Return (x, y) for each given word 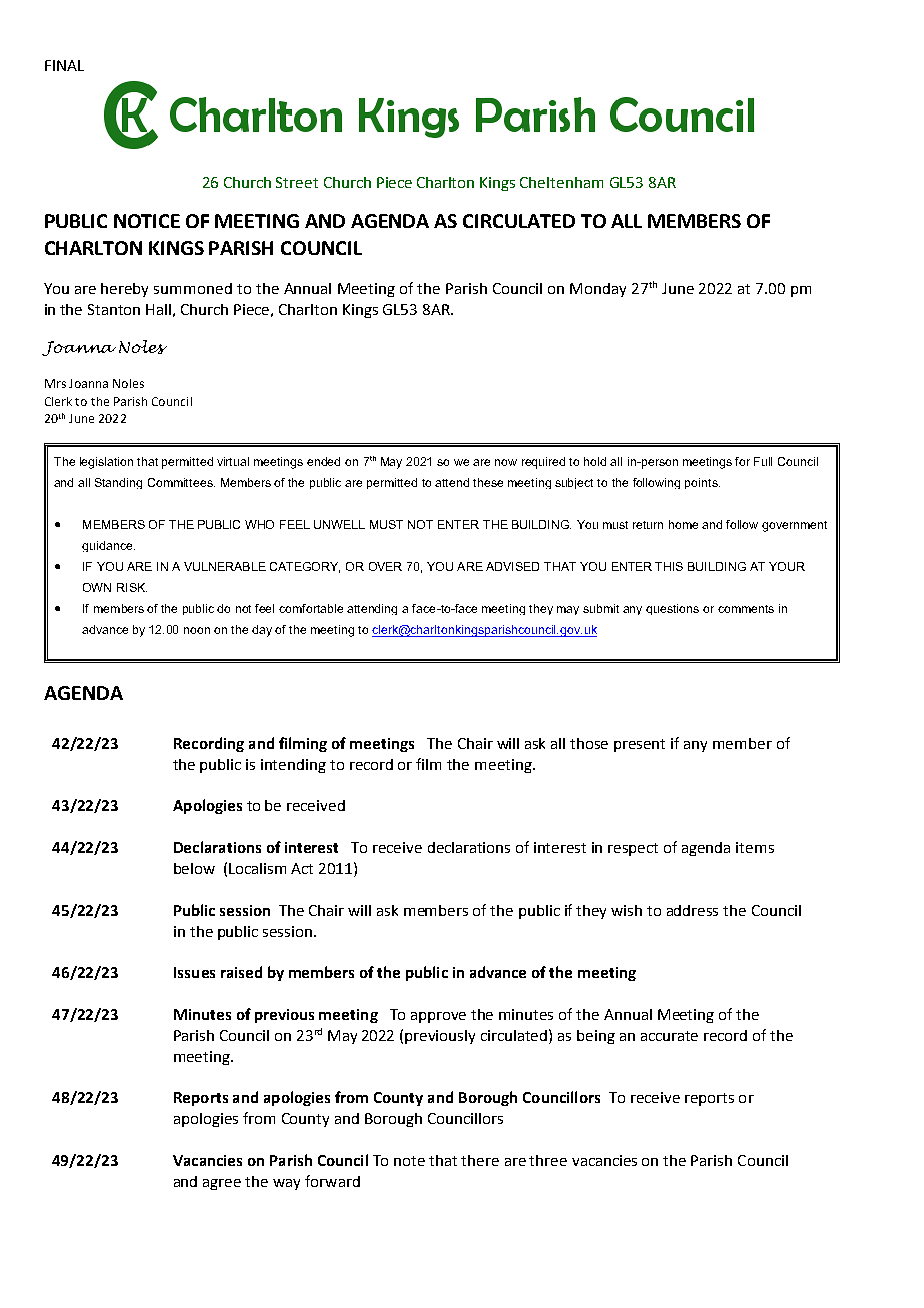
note (409, 1161)
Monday (598, 290)
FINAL (64, 65)
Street (297, 182)
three (548, 1160)
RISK (132, 587)
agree (222, 1184)
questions (672, 609)
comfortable (311, 608)
